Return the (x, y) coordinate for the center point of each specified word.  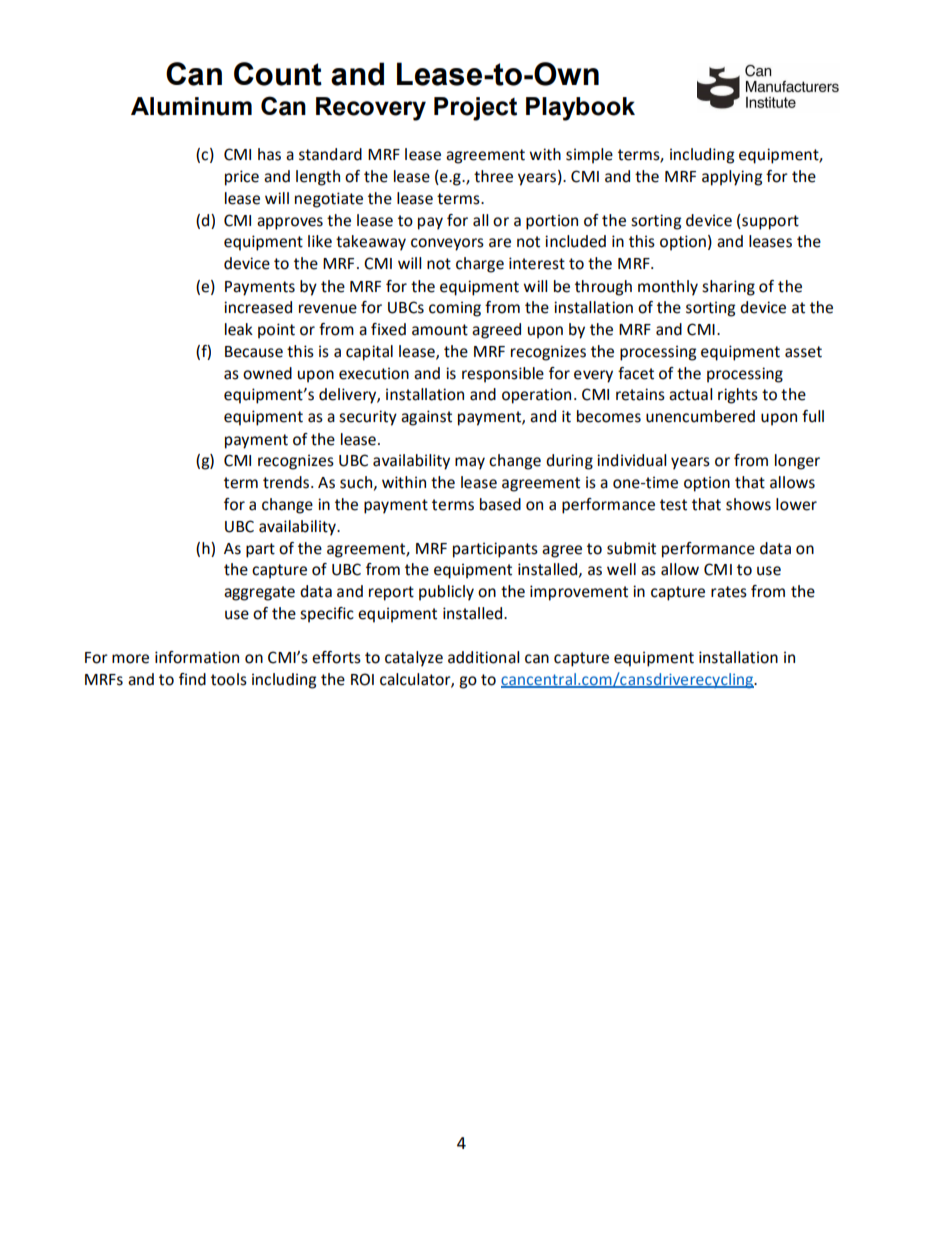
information (197, 657)
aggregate (259, 593)
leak (239, 329)
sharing (728, 288)
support (769, 222)
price (242, 178)
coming (455, 309)
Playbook (580, 109)
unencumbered (700, 416)
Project (475, 109)
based (500, 504)
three (493, 176)
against (426, 418)
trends (287, 482)
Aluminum (191, 106)
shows (748, 504)
